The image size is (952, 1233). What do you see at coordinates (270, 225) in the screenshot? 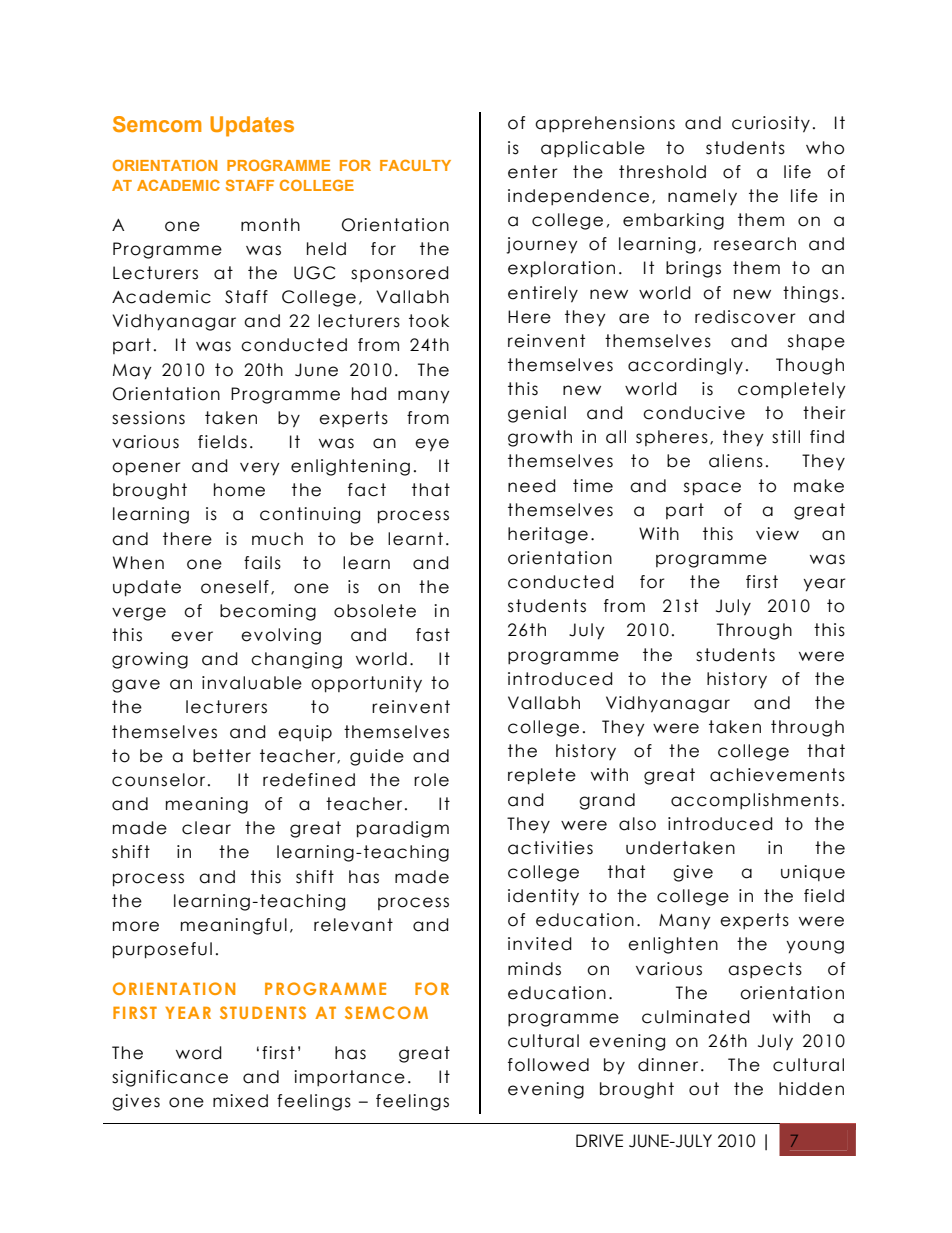
I see `month` at bounding box center [270, 225].
